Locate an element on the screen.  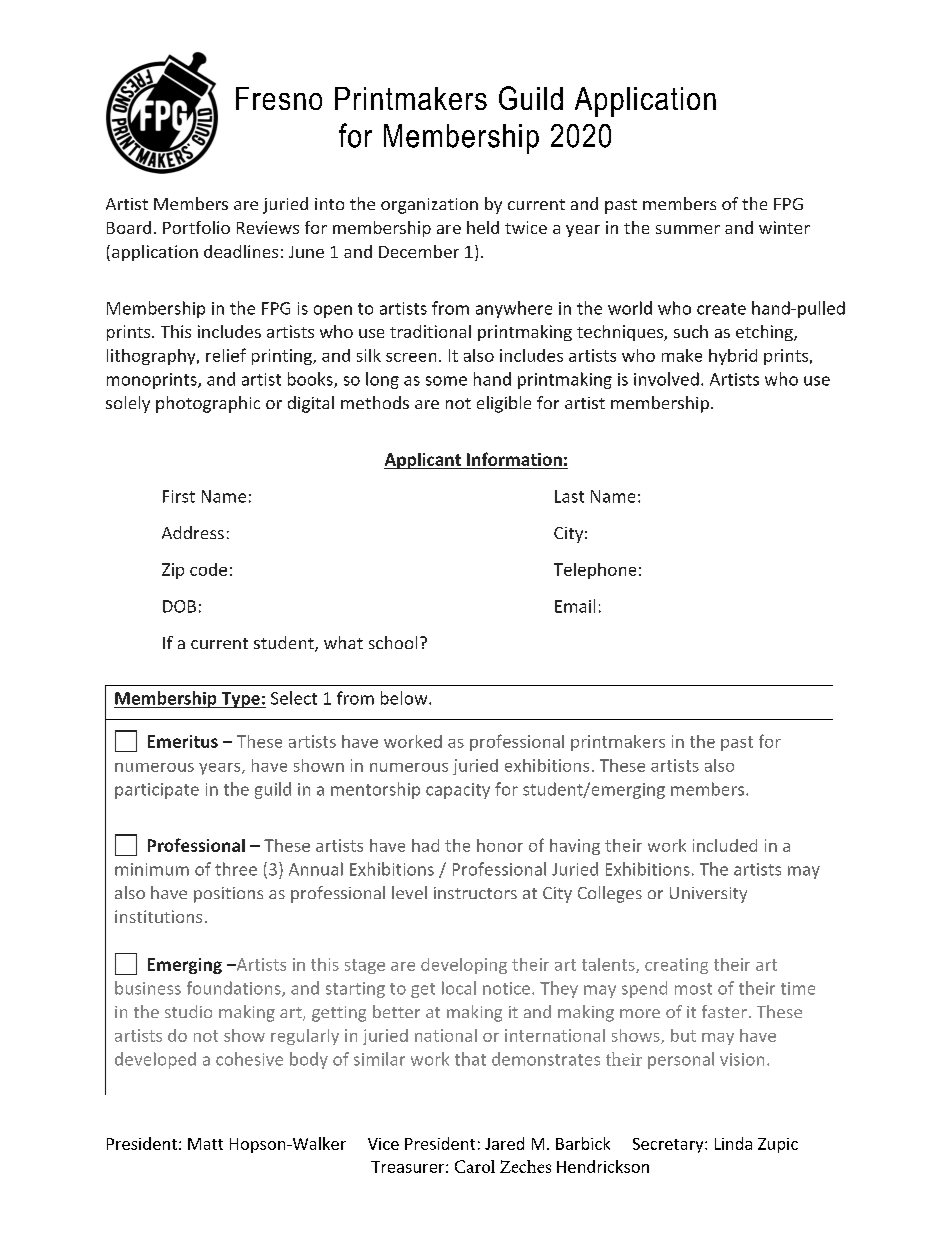
below is located at coordinates (405, 698).
